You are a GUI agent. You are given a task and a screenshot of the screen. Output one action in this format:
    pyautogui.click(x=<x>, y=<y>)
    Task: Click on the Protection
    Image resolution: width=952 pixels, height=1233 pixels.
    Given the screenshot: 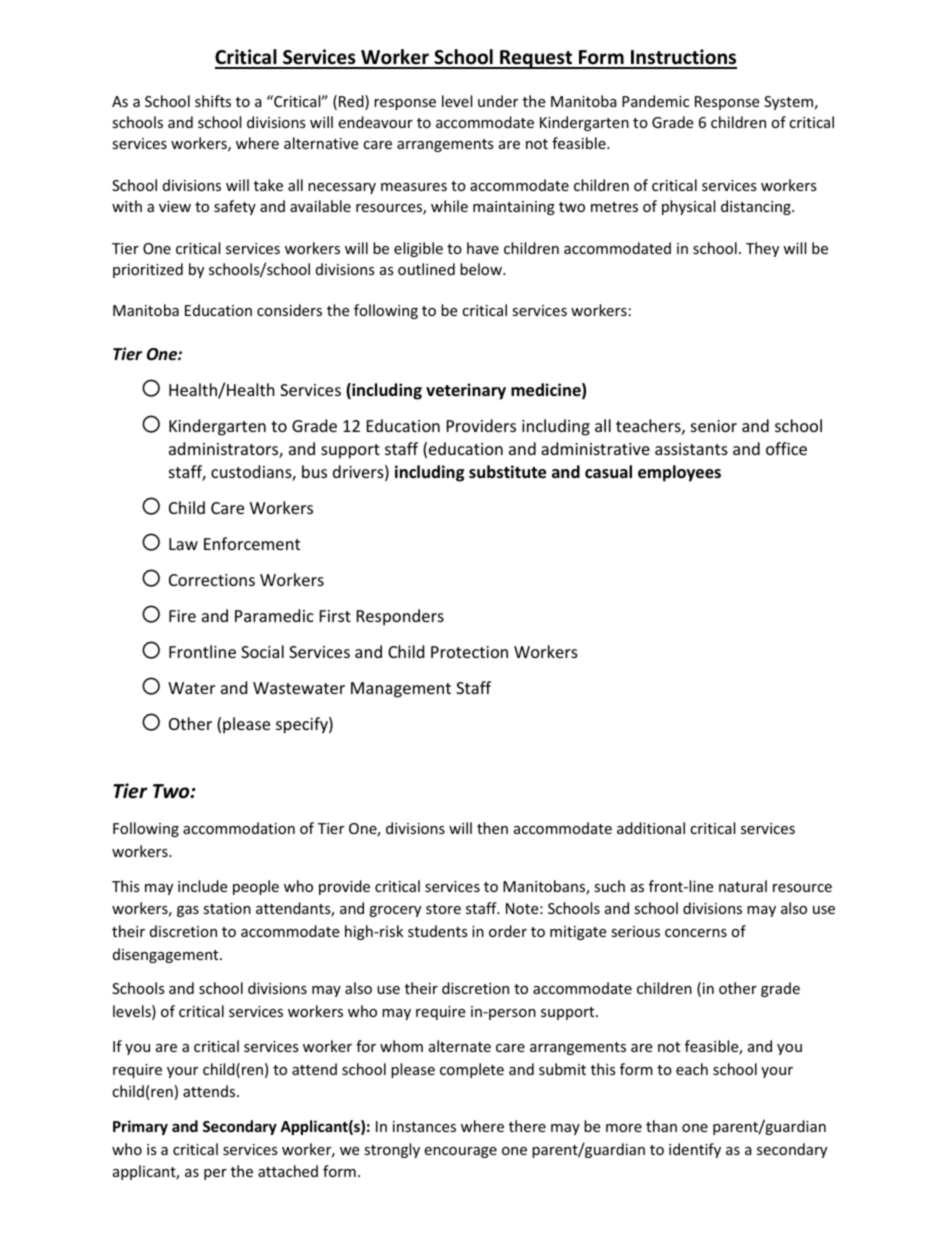 What is the action you would take?
    pyautogui.click(x=469, y=652)
